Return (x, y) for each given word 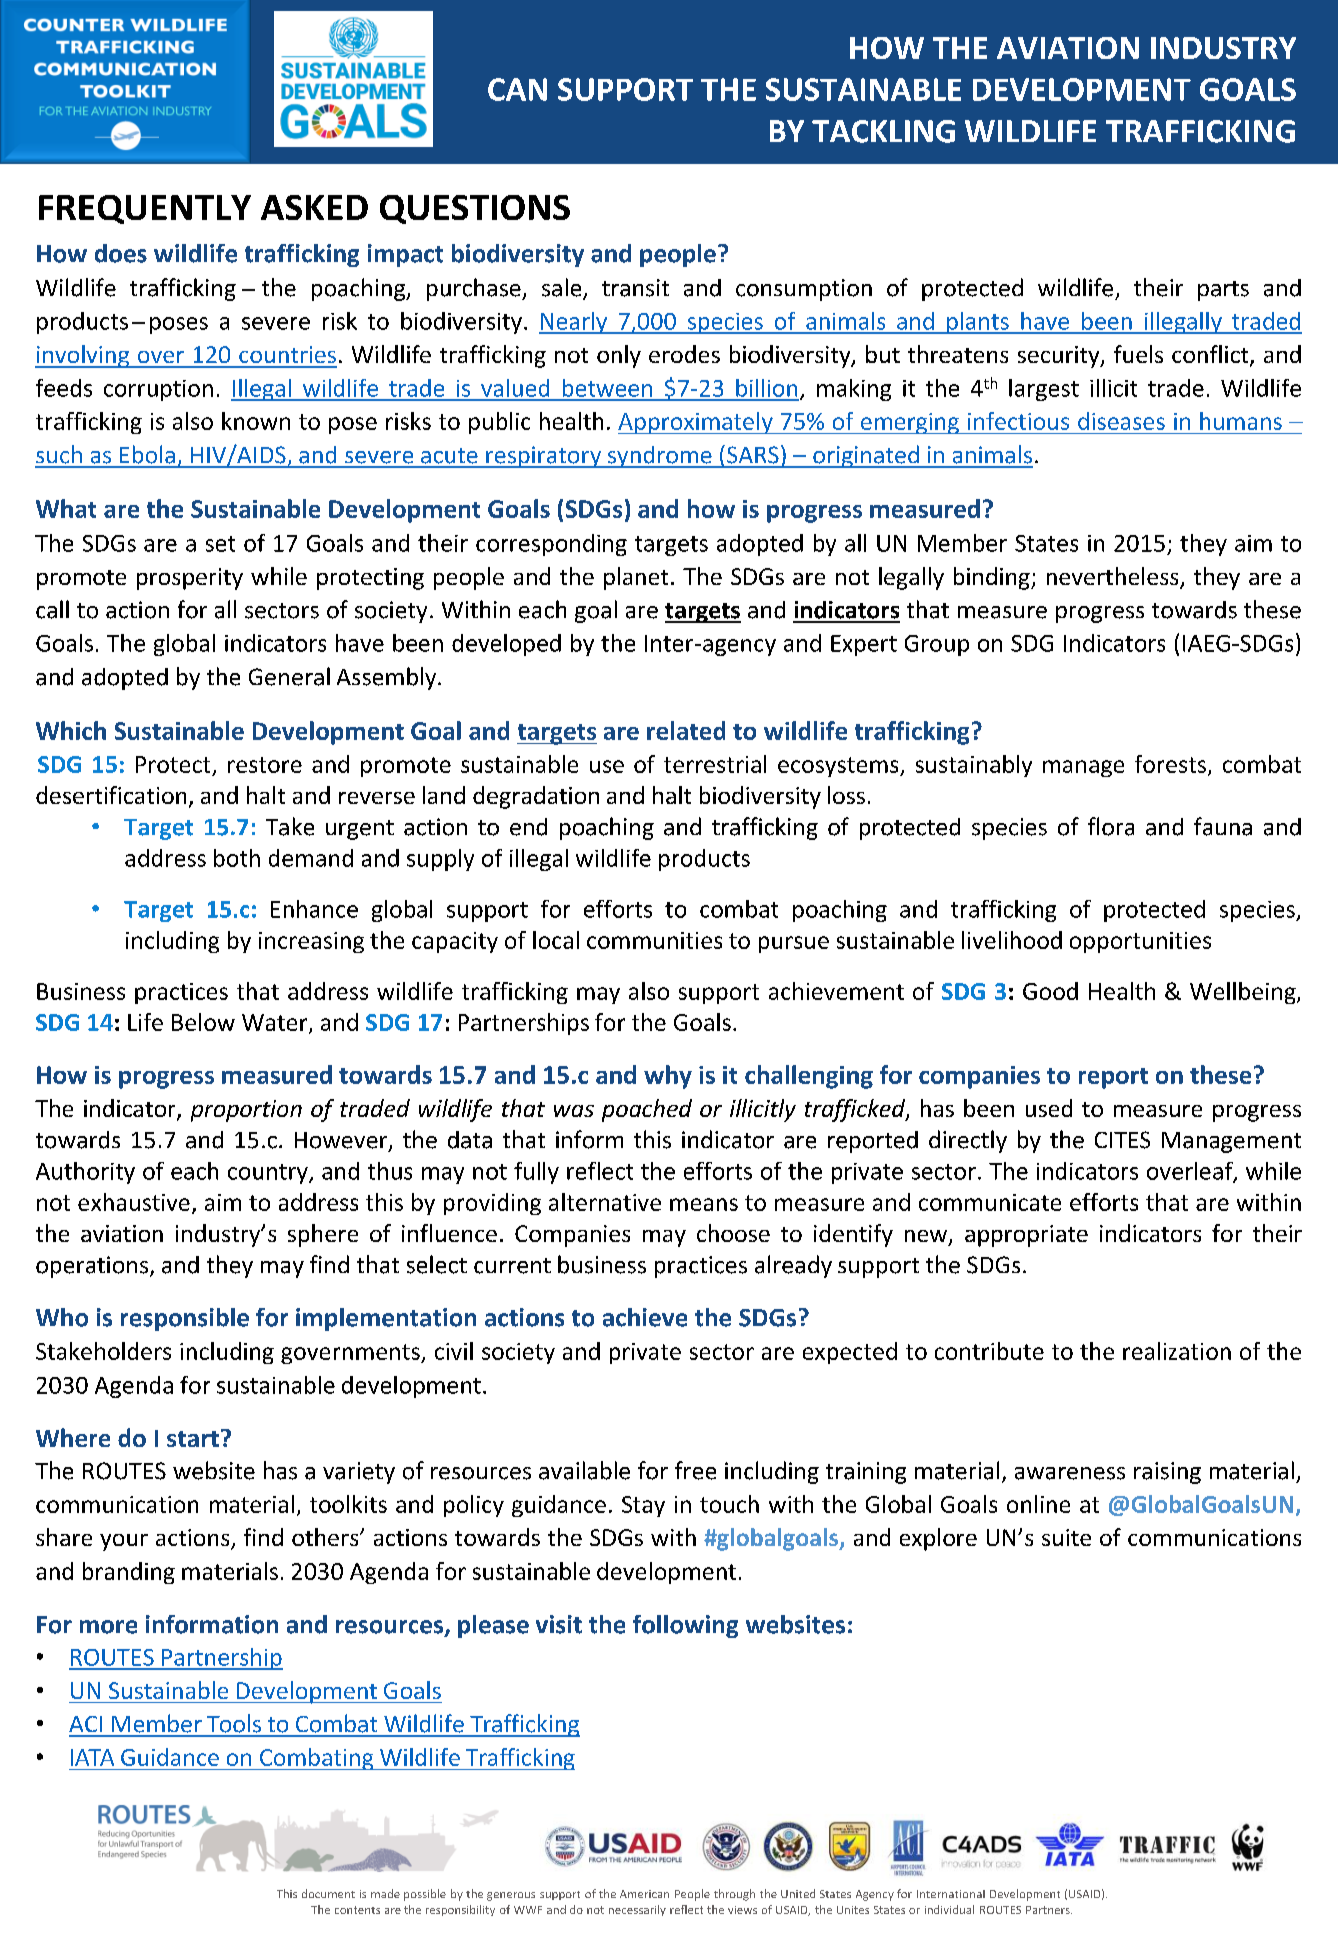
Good (1050, 991)
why (668, 1077)
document (328, 1893)
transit (635, 288)
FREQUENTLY (145, 209)
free (695, 1470)
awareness (1070, 1473)
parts (1223, 291)
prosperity (190, 579)
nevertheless (1114, 577)
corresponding (551, 545)
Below (203, 1022)
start (193, 1439)
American (644, 1894)
